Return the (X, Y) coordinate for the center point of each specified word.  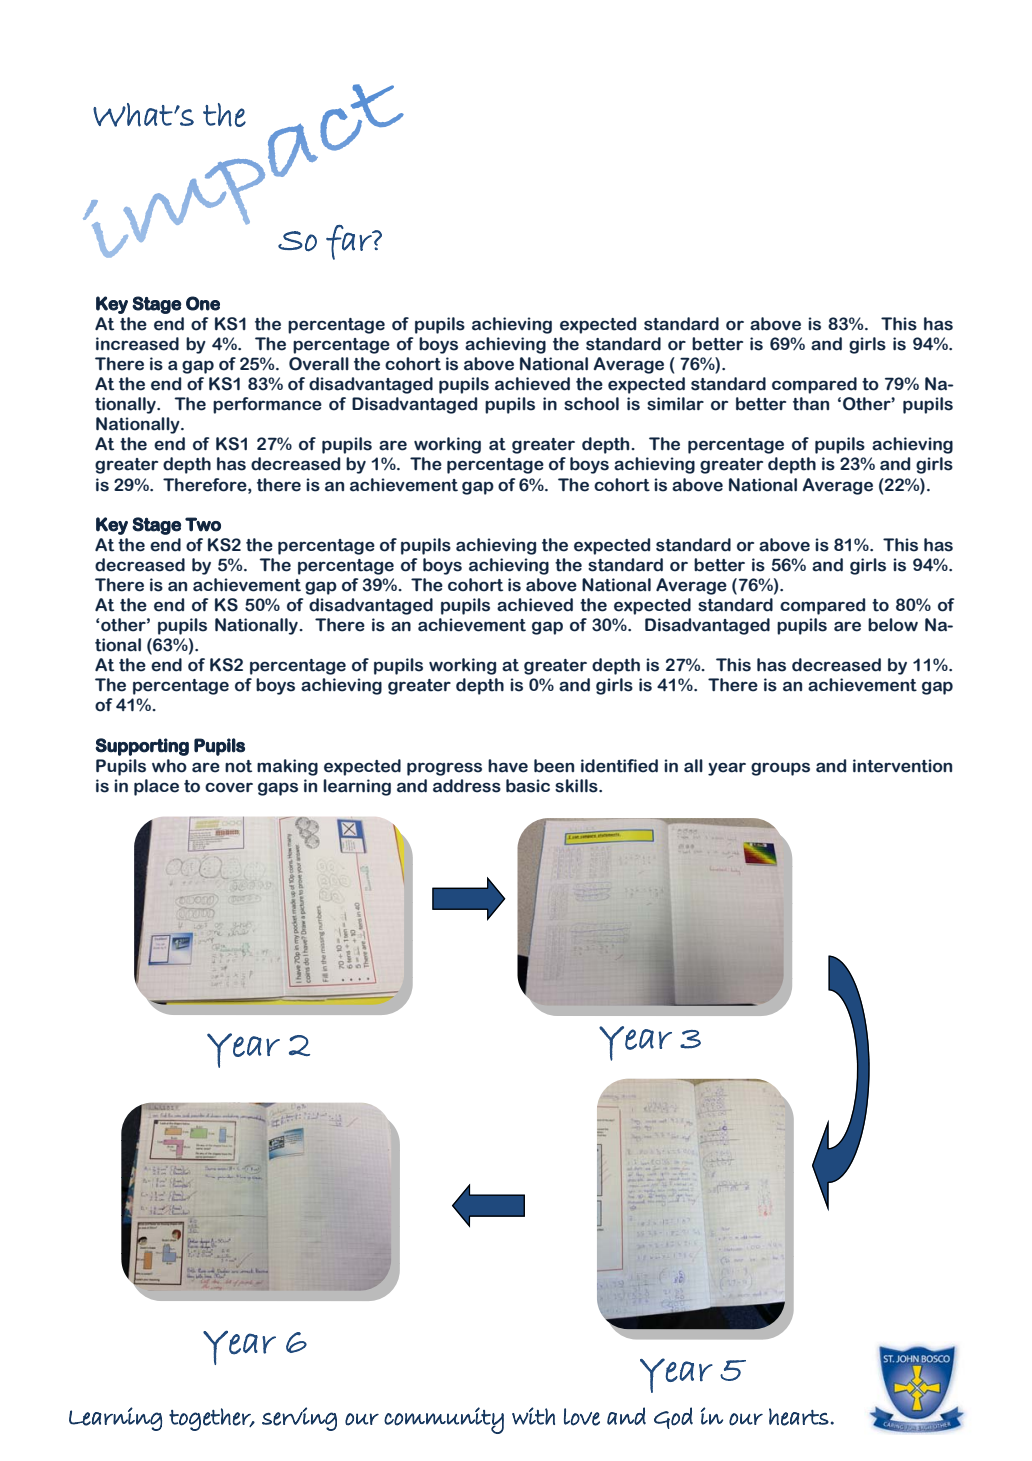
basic (528, 786)
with (533, 1416)
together (211, 1419)
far (350, 242)
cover (229, 787)
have (508, 766)
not (238, 766)
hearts (799, 1417)
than (811, 404)
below (893, 625)
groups (780, 769)
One (203, 303)
